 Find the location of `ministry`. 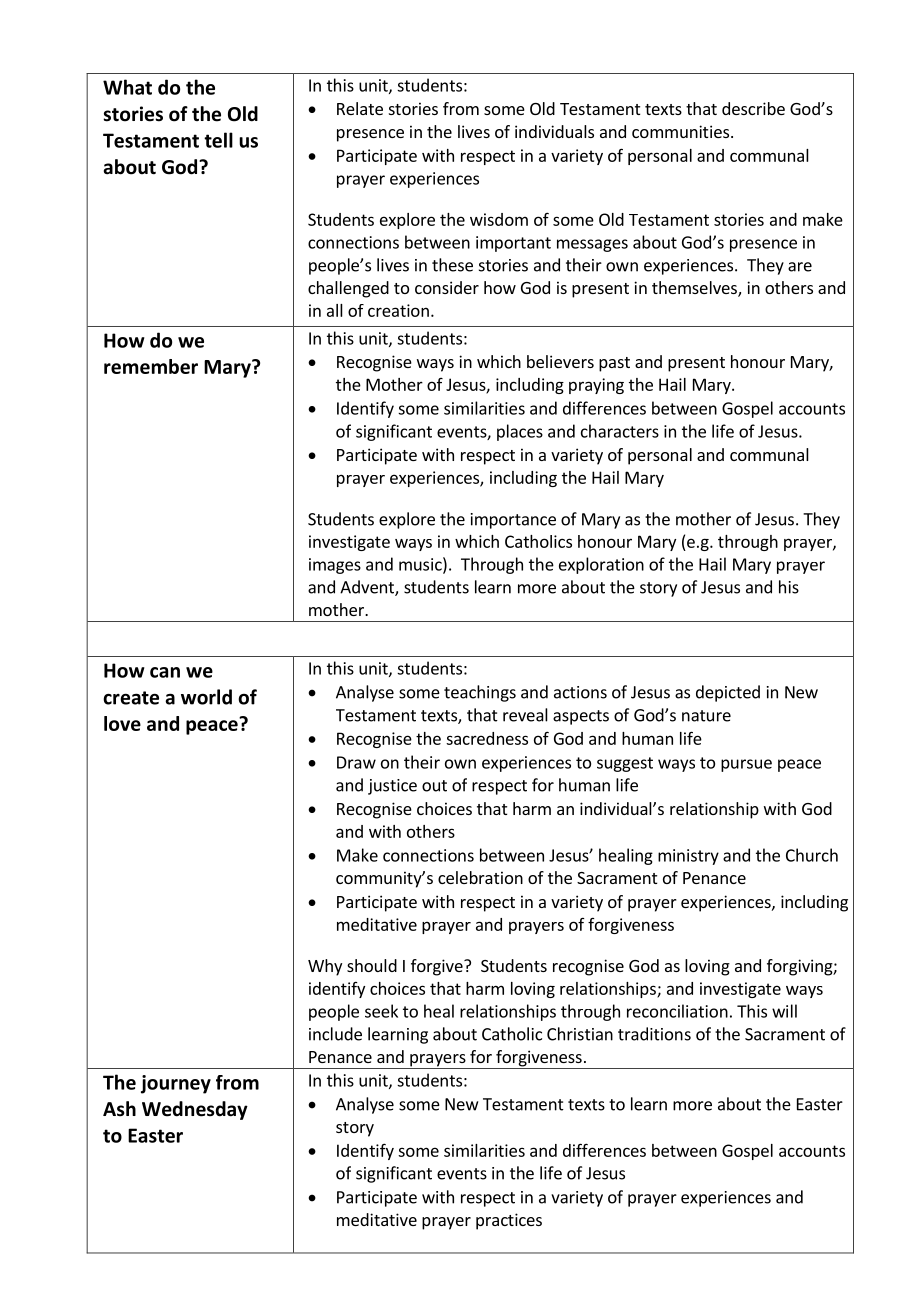

ministry is located at coordinates (688, 857).
